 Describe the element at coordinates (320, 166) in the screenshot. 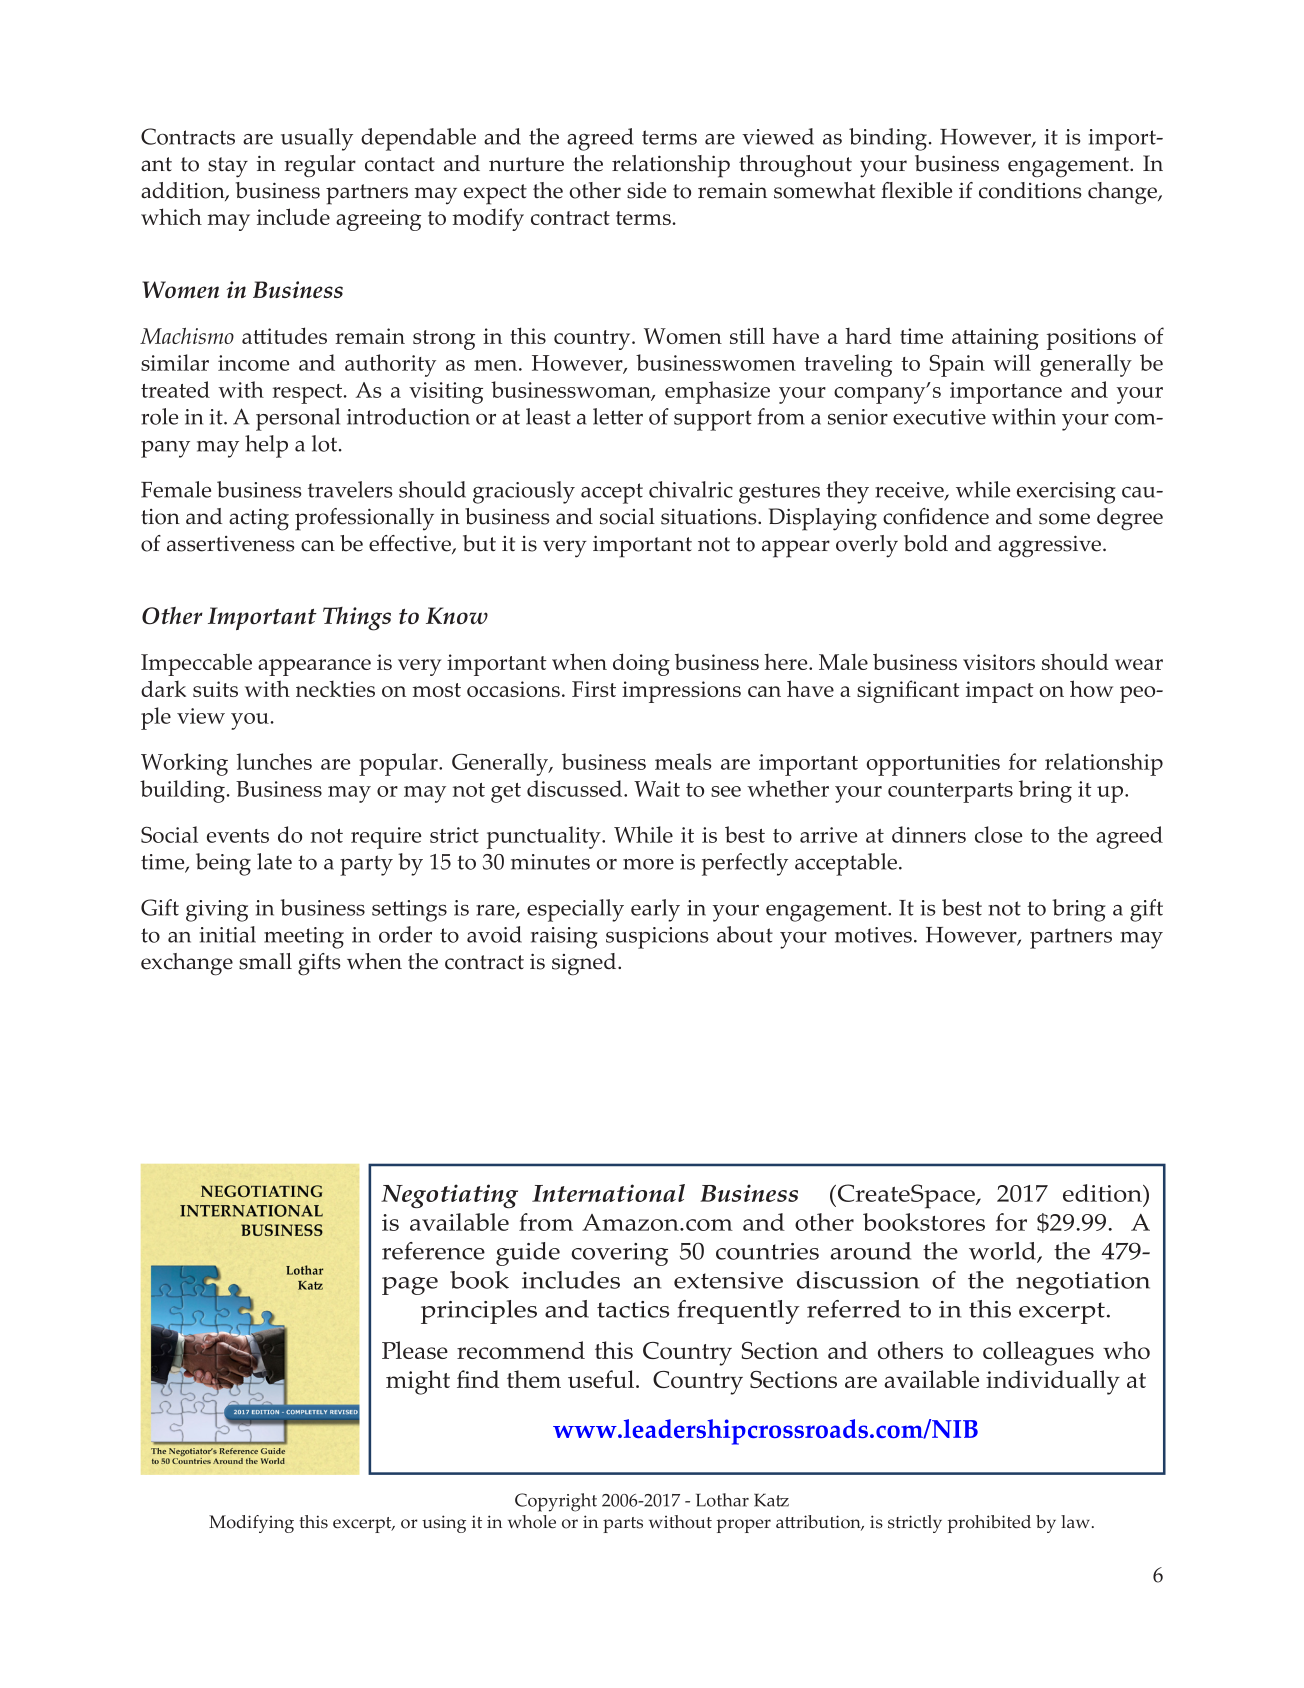

I see `regular` at that location.
